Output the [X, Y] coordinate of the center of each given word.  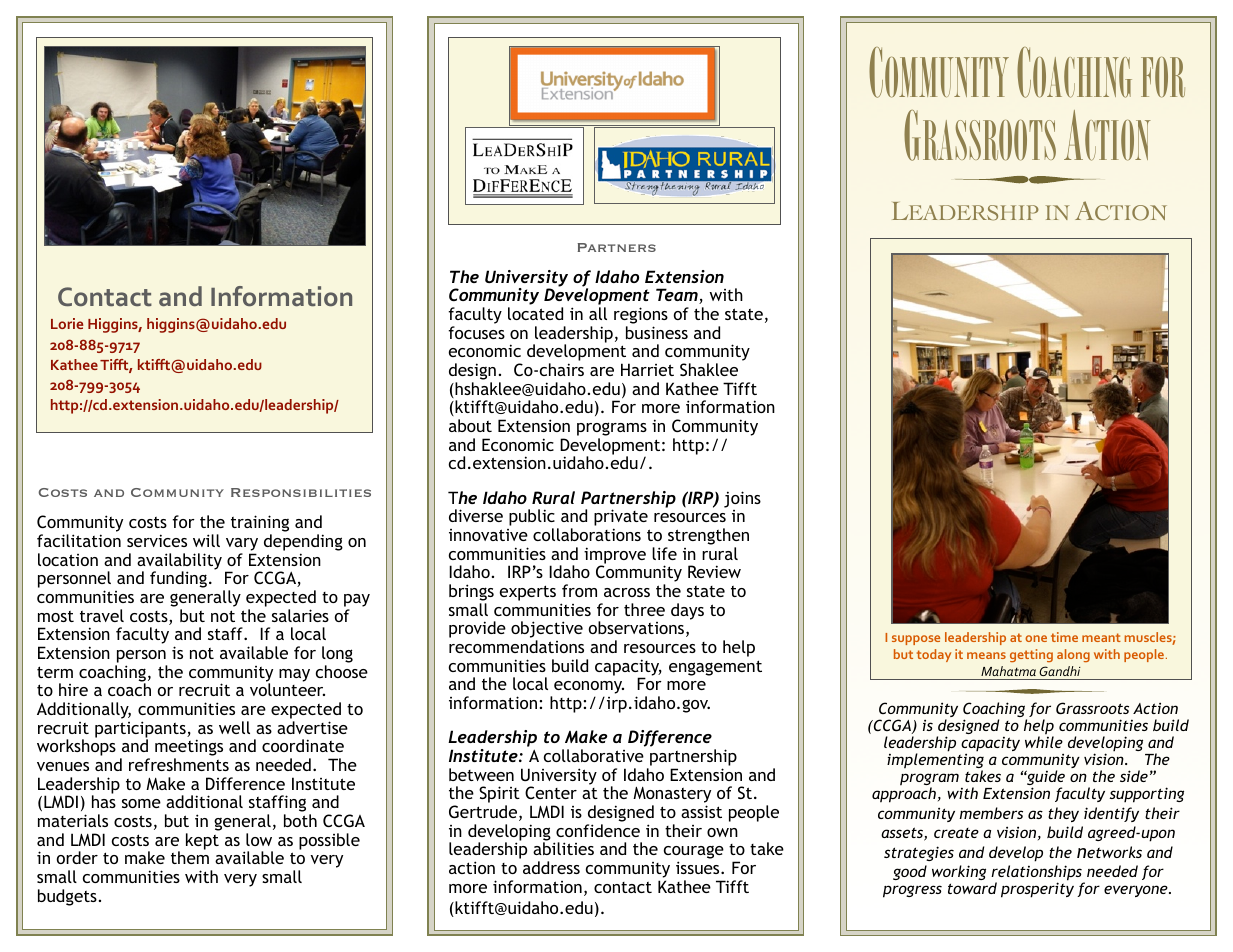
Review [714, 571]
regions [641, 317]
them [190, 857]
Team [678, 296]
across [627, 592]
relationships [1037, 874]
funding [178, 579]
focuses [476, 332]
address [551, 867]
